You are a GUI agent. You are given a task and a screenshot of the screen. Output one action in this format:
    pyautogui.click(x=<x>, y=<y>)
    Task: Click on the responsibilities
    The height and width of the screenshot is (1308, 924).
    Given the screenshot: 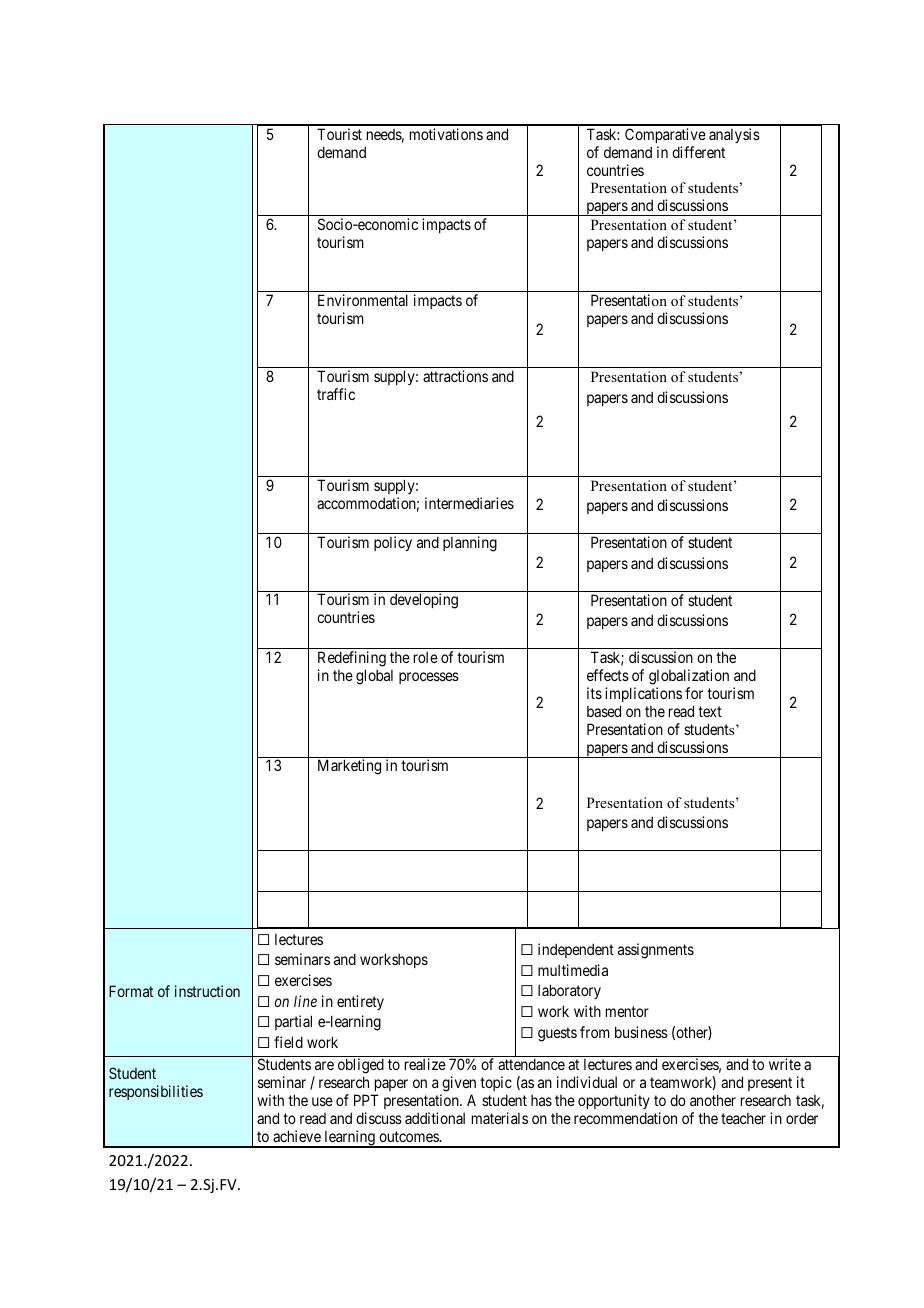 What is the action you would take?
    pyautogui.click(x=156, y=1092)
